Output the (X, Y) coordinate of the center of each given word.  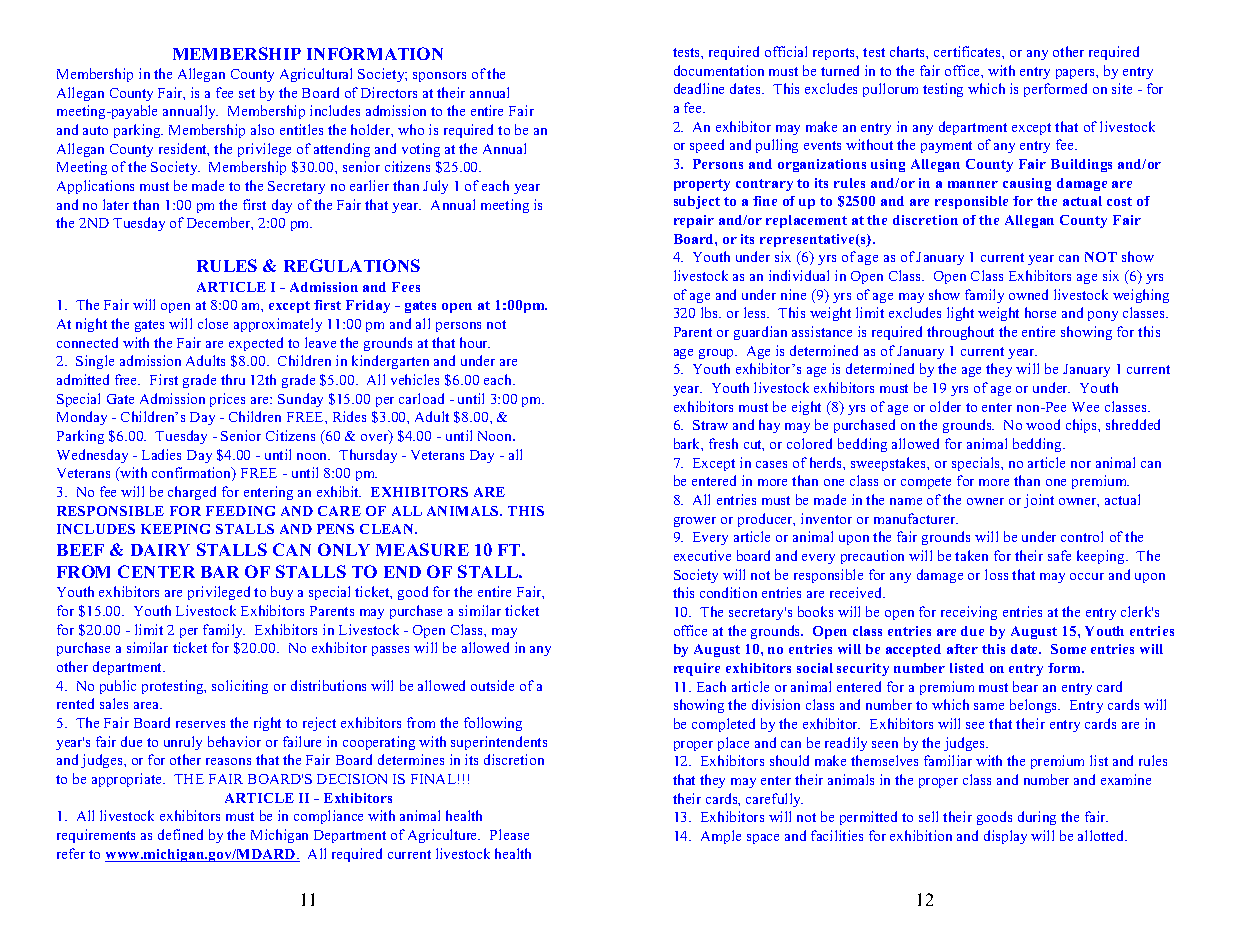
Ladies (161, 454)
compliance (328, 817)
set (247, 93)
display (1005, 837)
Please (509, 834)
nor (1081, 464)
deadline (699, 88)
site (1122, 88)
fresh (723, 443)
